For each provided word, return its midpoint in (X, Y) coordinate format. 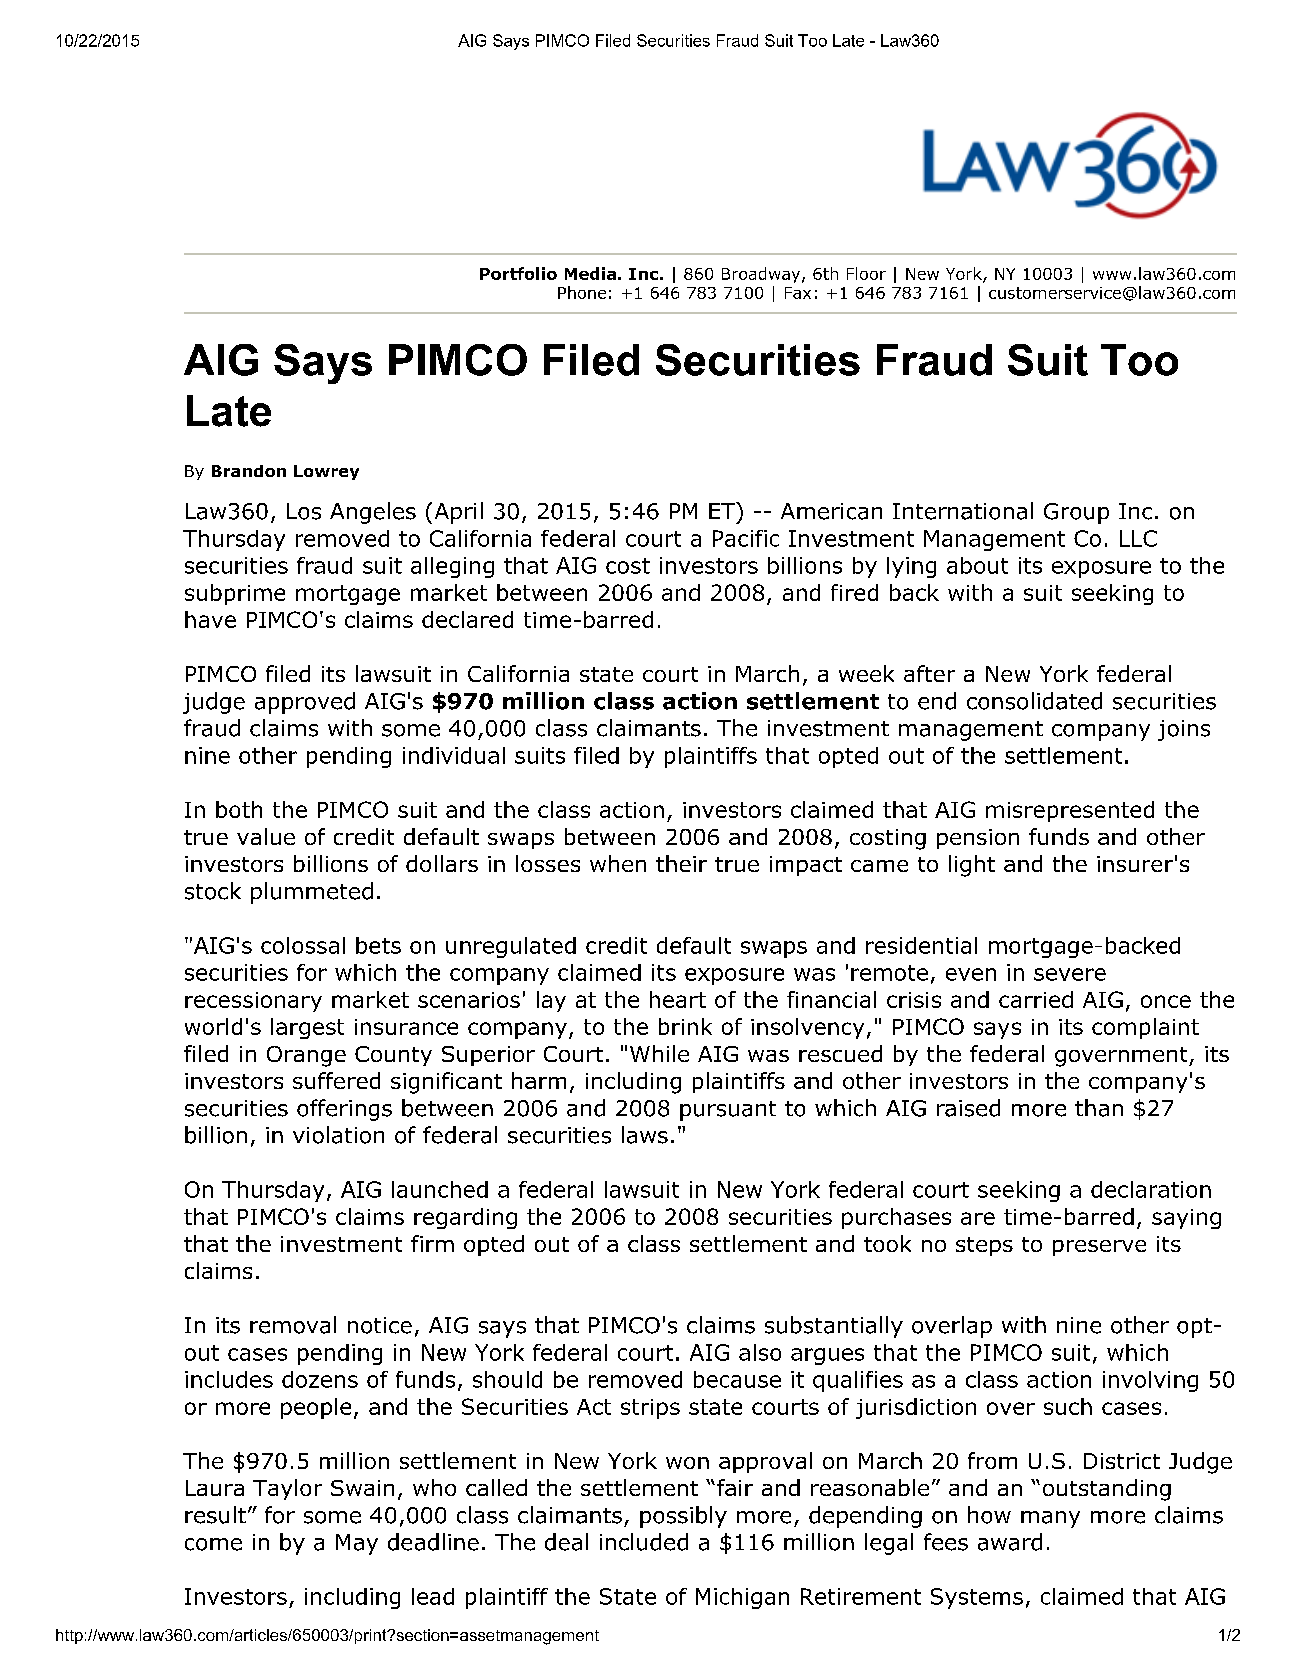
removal (293, 1325)
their (681, 863)
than (1099, 1108)
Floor (866, 273)
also (760, 1352)
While (659, 1053)
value (266, 836)
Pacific (746, 538)
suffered (336, 1080)
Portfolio (518, 273)
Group (1076, 513)
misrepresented (1070, 811)
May (357, 1544)
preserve (1099, 1248)
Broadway (762, 275)
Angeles (373, 513)
